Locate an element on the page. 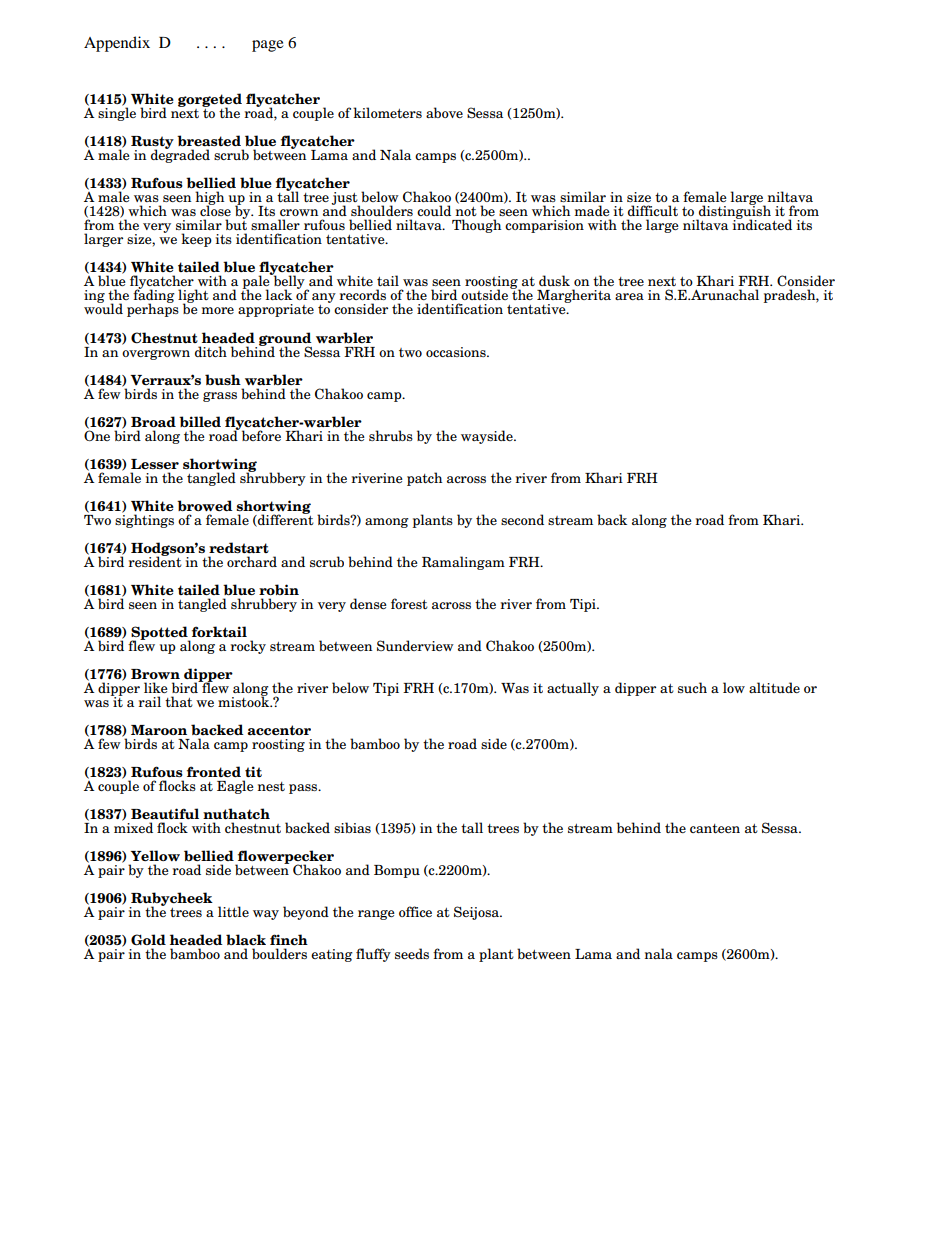  patch is located at coordinates (424, 479).
